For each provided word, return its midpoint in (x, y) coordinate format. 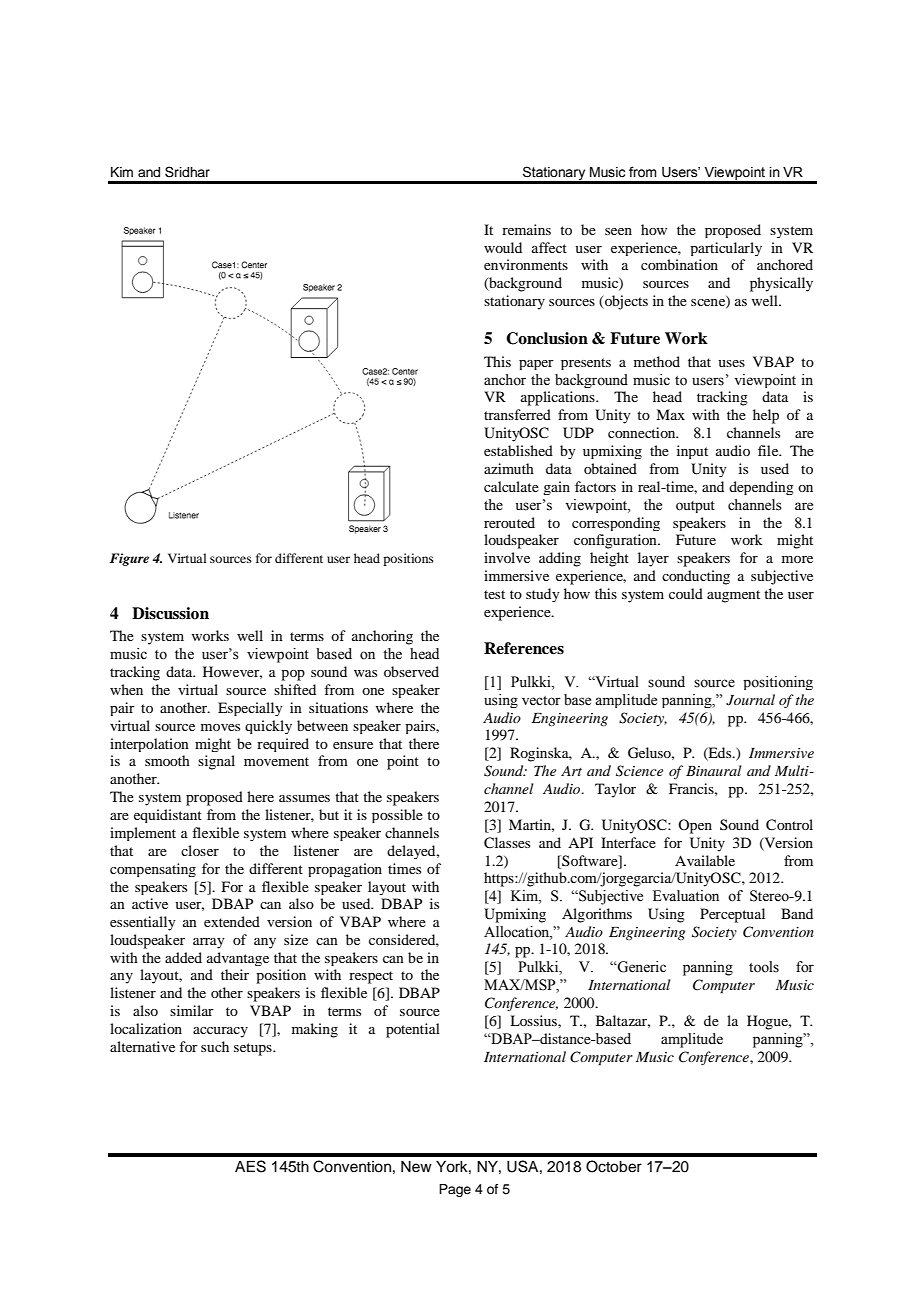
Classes (507, 843)
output (695, 507)
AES (250, 1166)
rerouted (509, 522)
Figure (129, 559)
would (503, 247)
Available (705, 860)
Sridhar (187, 172)
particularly (726, 249)
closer (200, 850)
